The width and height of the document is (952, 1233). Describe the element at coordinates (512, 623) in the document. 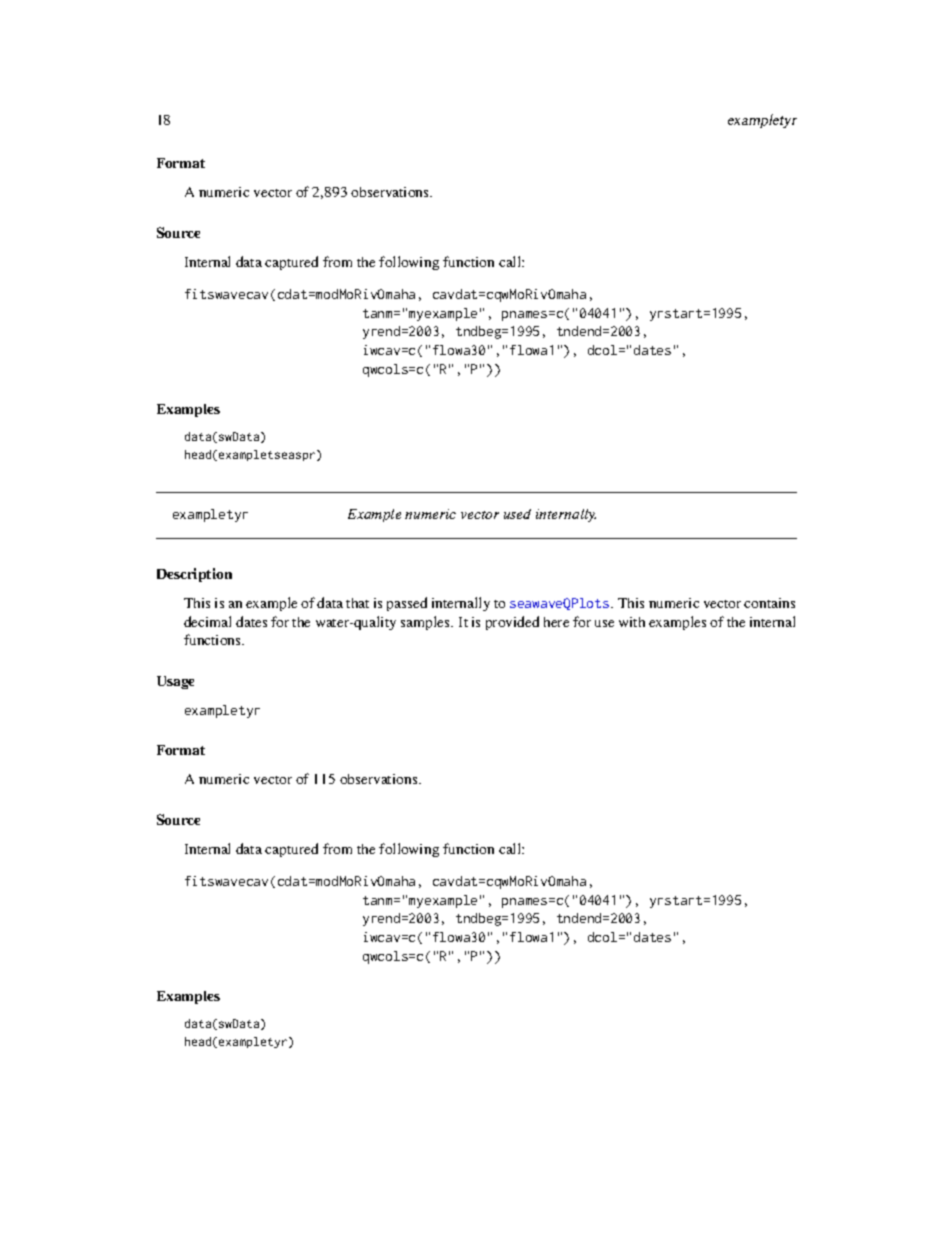

I see `provided` at that location.
